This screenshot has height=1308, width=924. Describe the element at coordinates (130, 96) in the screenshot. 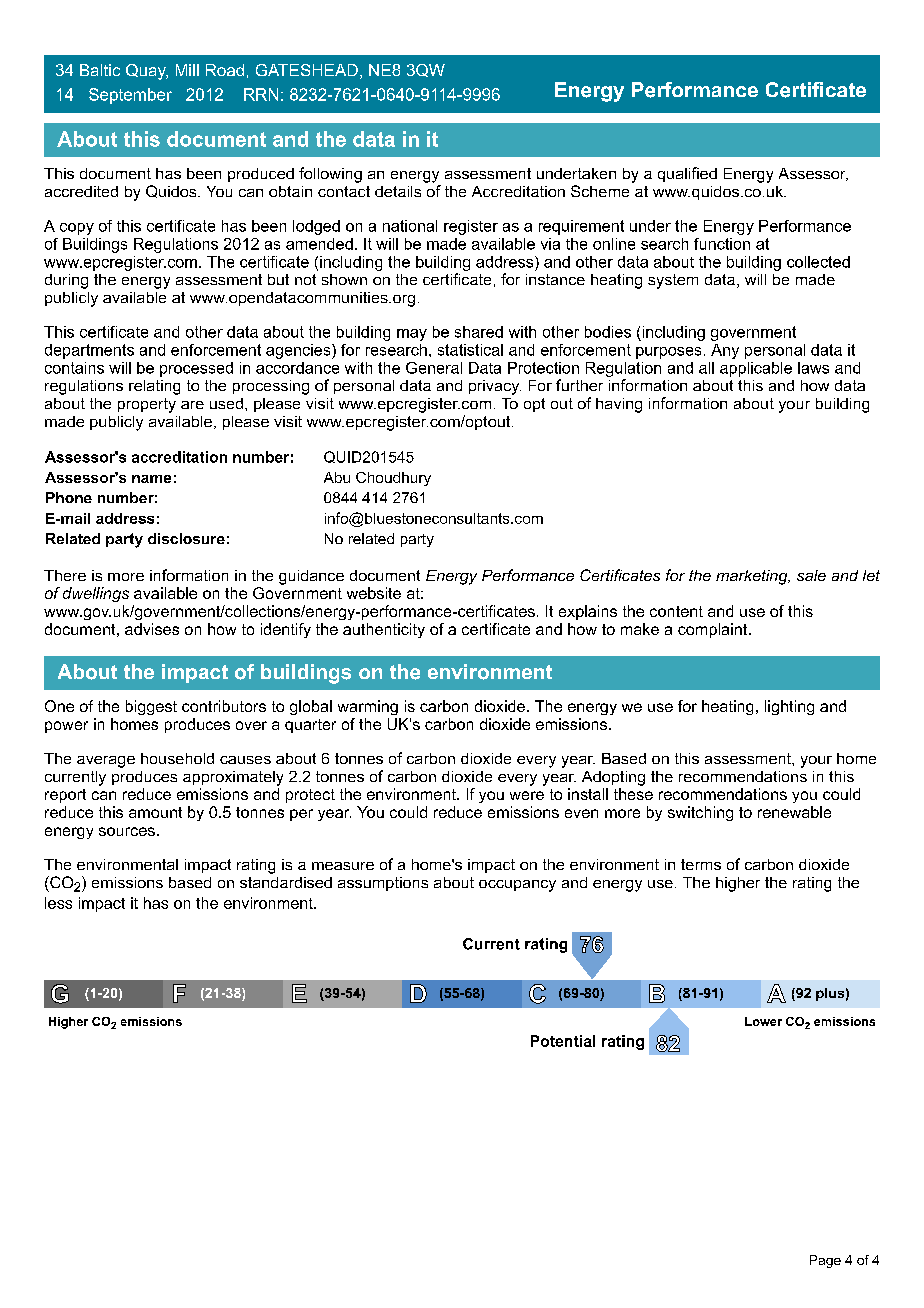

I see `September` at that location.
